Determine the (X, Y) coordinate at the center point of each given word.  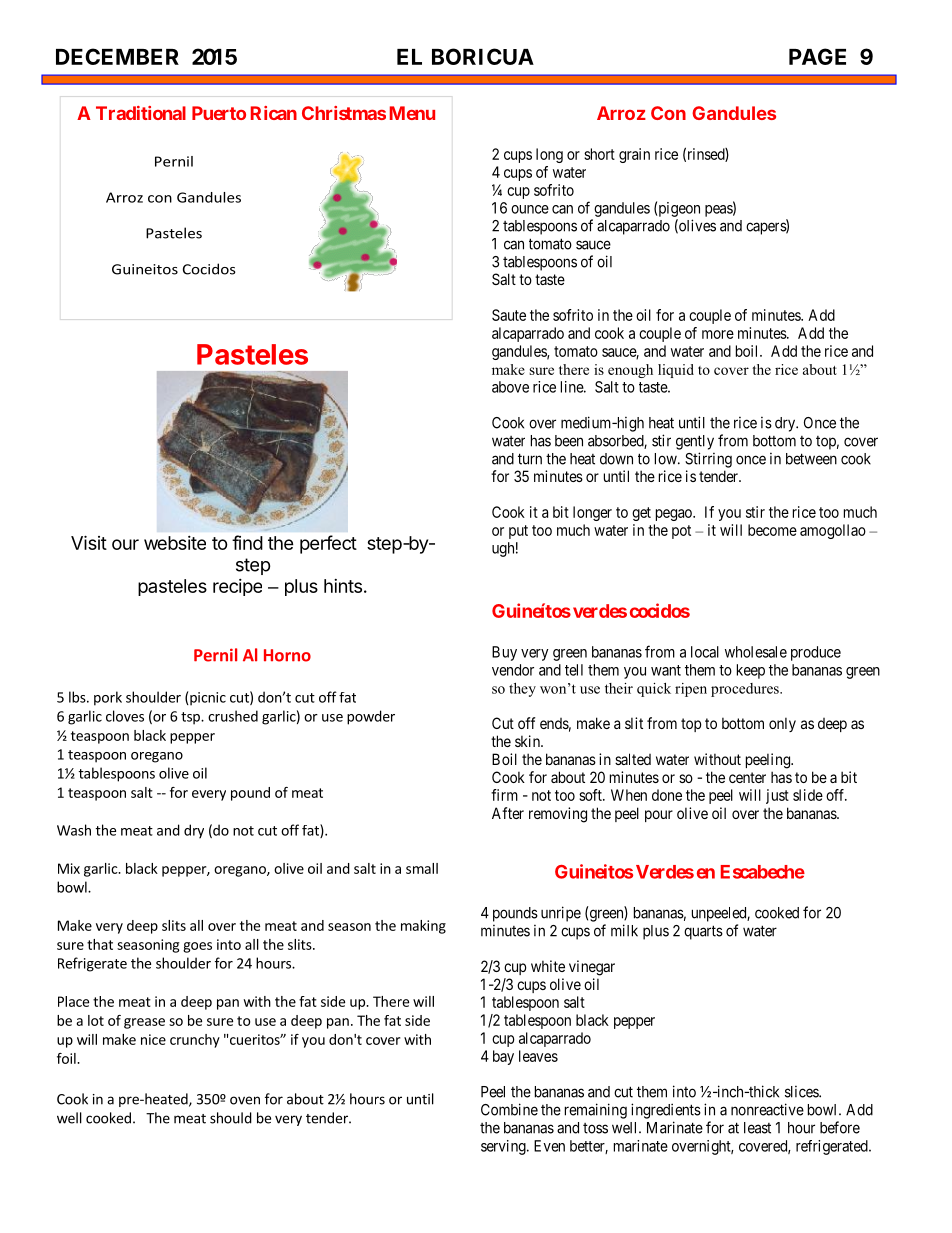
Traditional (141, 113)
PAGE (817, 56)
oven (245, 1100)
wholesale (756, 652)
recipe (237, 587)
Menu (412, 113)
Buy (504, 653)
